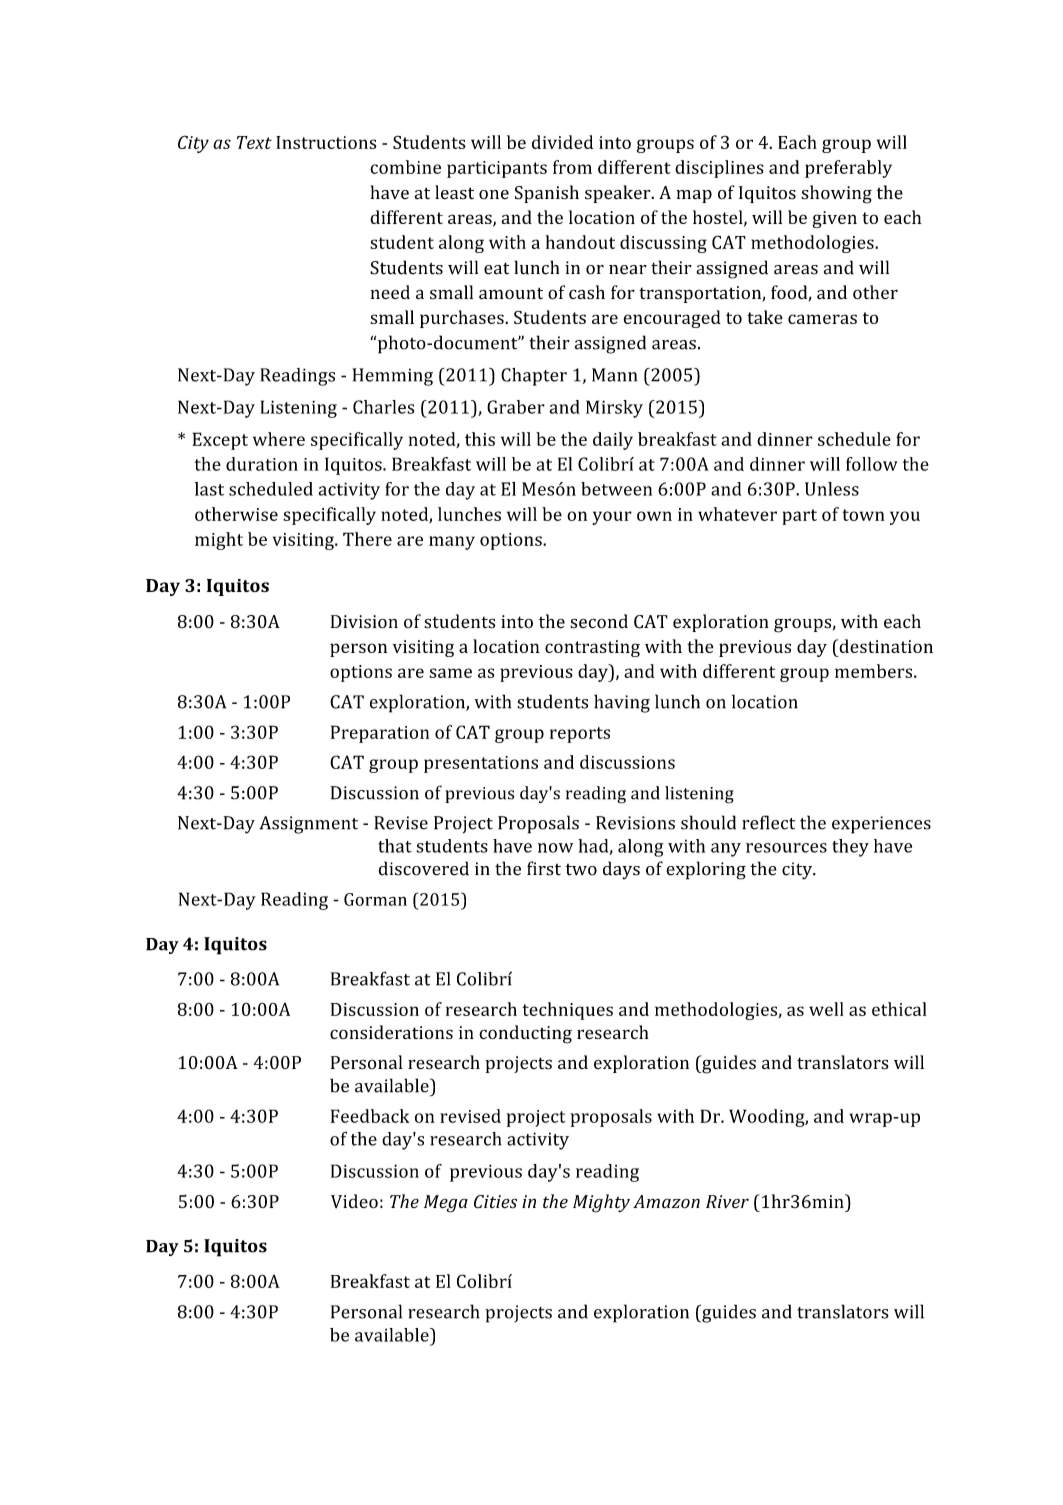 Image resolution: width=1063 pixels, height=1505 pixels. Describe the element at coordinates (354, 1201) in the screenshot. I see `Video` at that location.
